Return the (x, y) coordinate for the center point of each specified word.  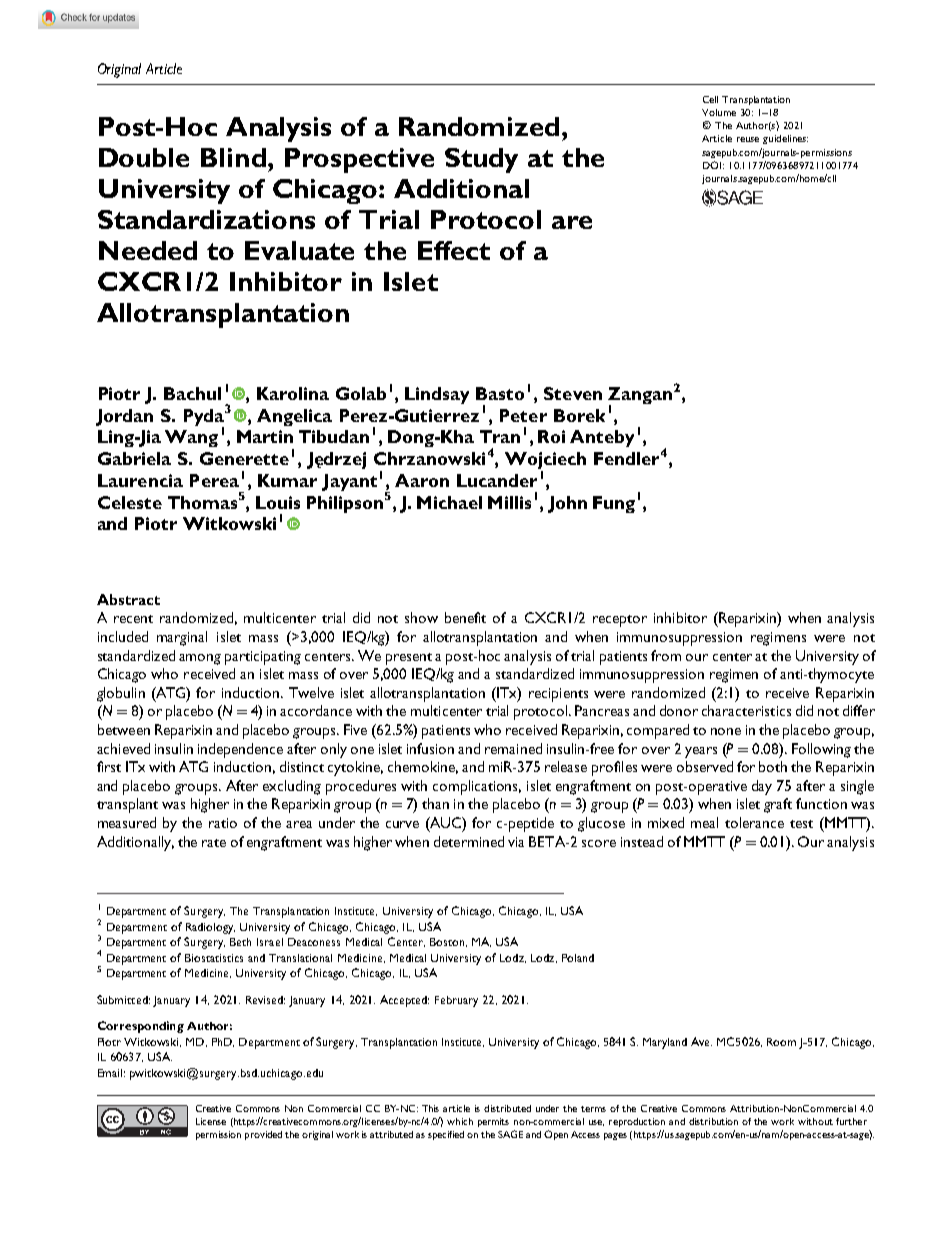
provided (263, 1135)
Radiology (210, 928)
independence (240, 750)
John (567, 504)
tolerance (754, 822)
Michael (449, 502)
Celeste (130, 502)
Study (481, 160)
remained (513, 748)
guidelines (785, 139)
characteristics (746, 710)
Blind (233, 157)
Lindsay (437, 395)
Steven (573, 393)
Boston (448, 942)
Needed (148, 250)
